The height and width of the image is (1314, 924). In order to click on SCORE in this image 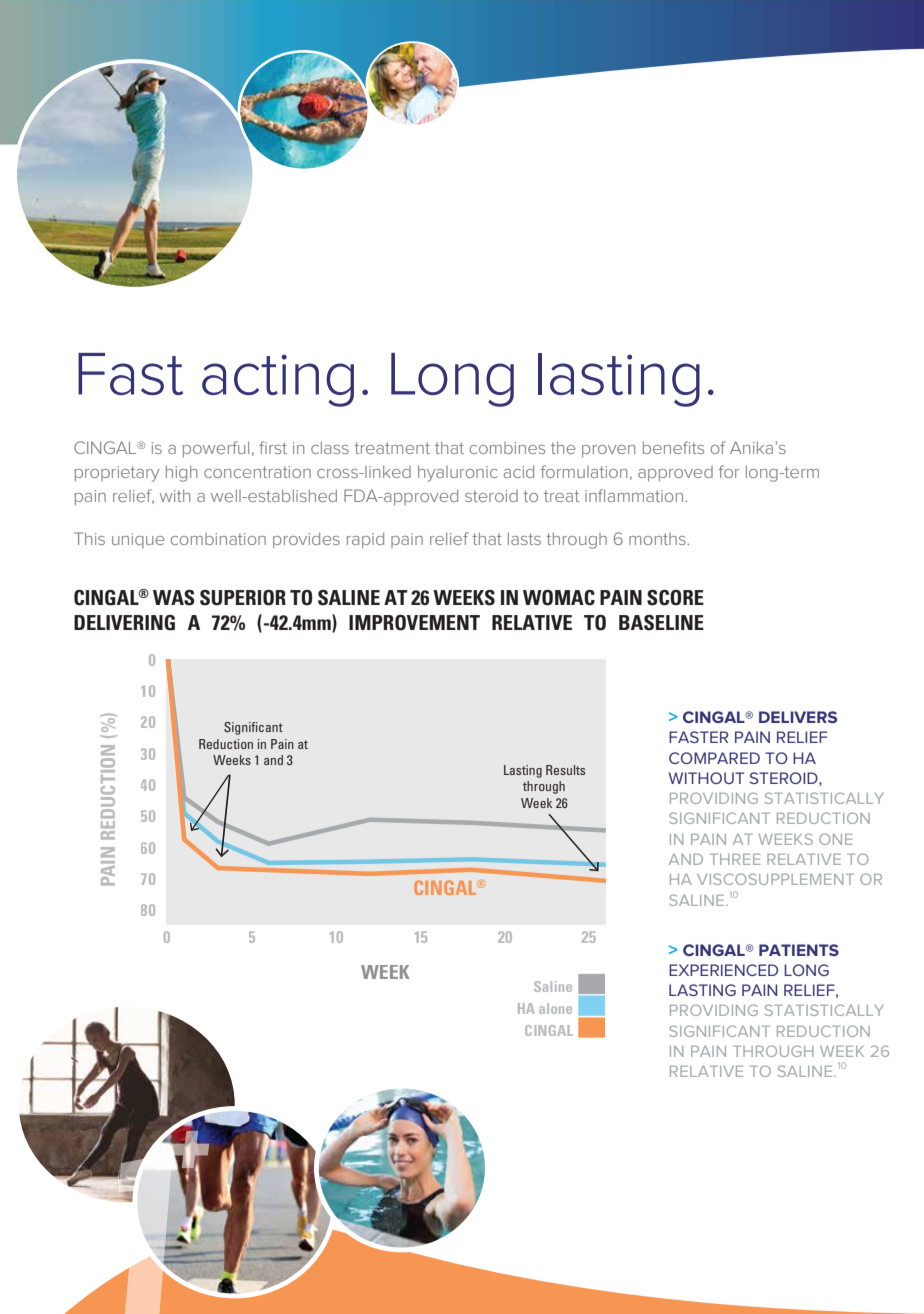, I will do `click(675, 598)`.
